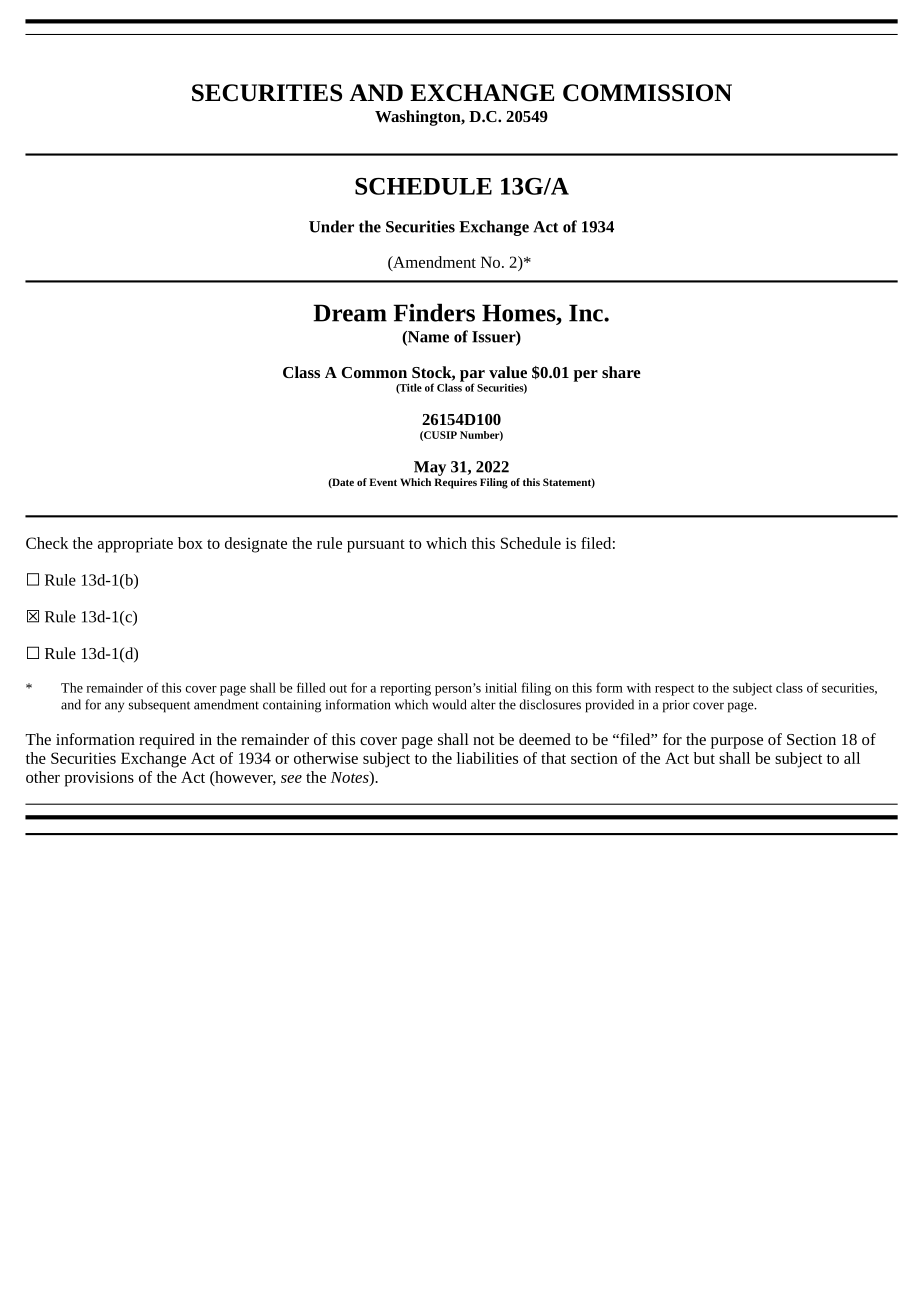 The image size is (924, 1308). I want to click on Under, so click(331, 226).
